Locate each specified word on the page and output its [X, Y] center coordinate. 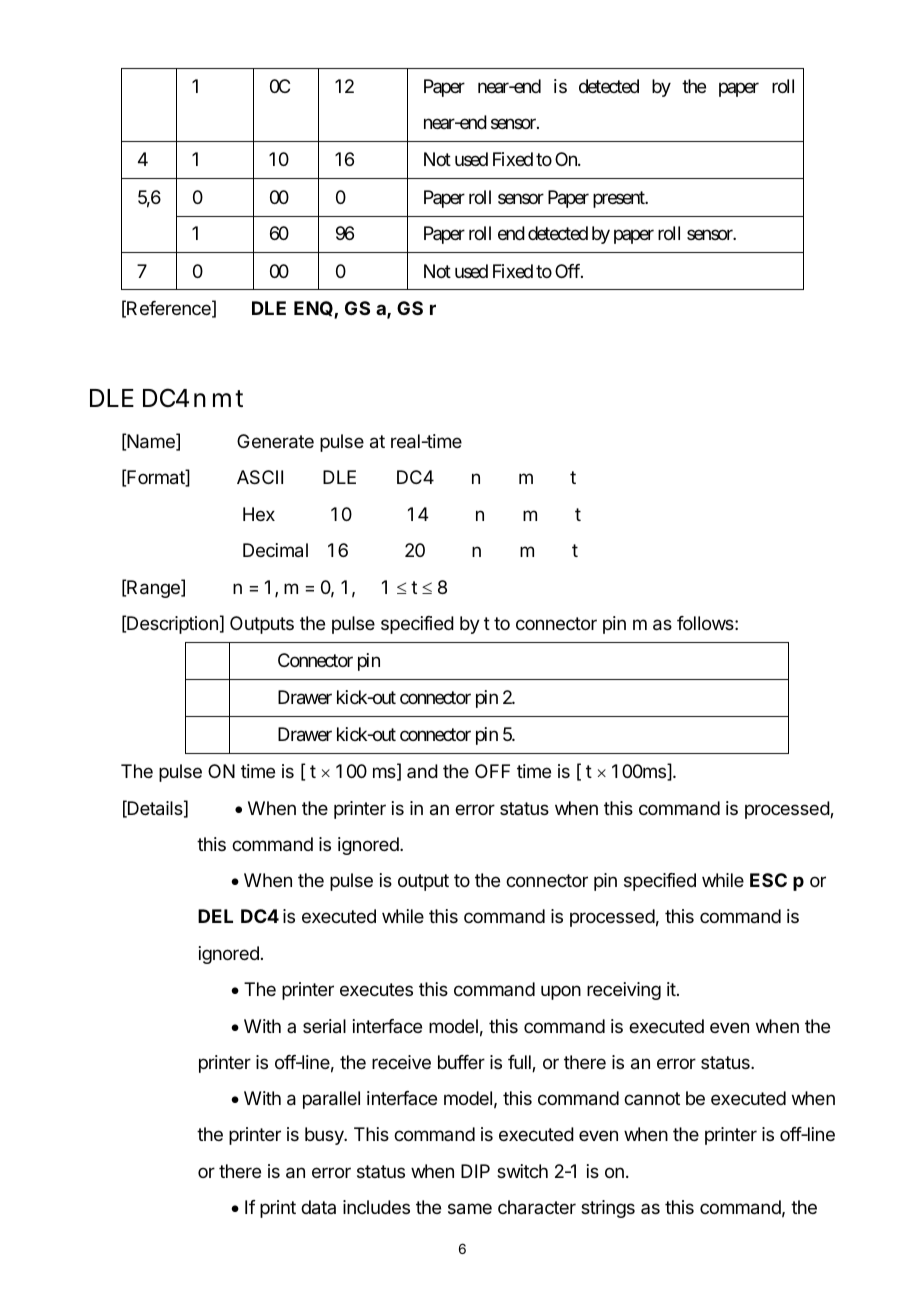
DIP [475, 1171]
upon [561, 992]
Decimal [275, 550]
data [318, 1207]
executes [376, 989]
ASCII [260, 477]
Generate [275, 441]
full [520, 1063]
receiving [624, 991]
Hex [259, 514]
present [620, 199]
